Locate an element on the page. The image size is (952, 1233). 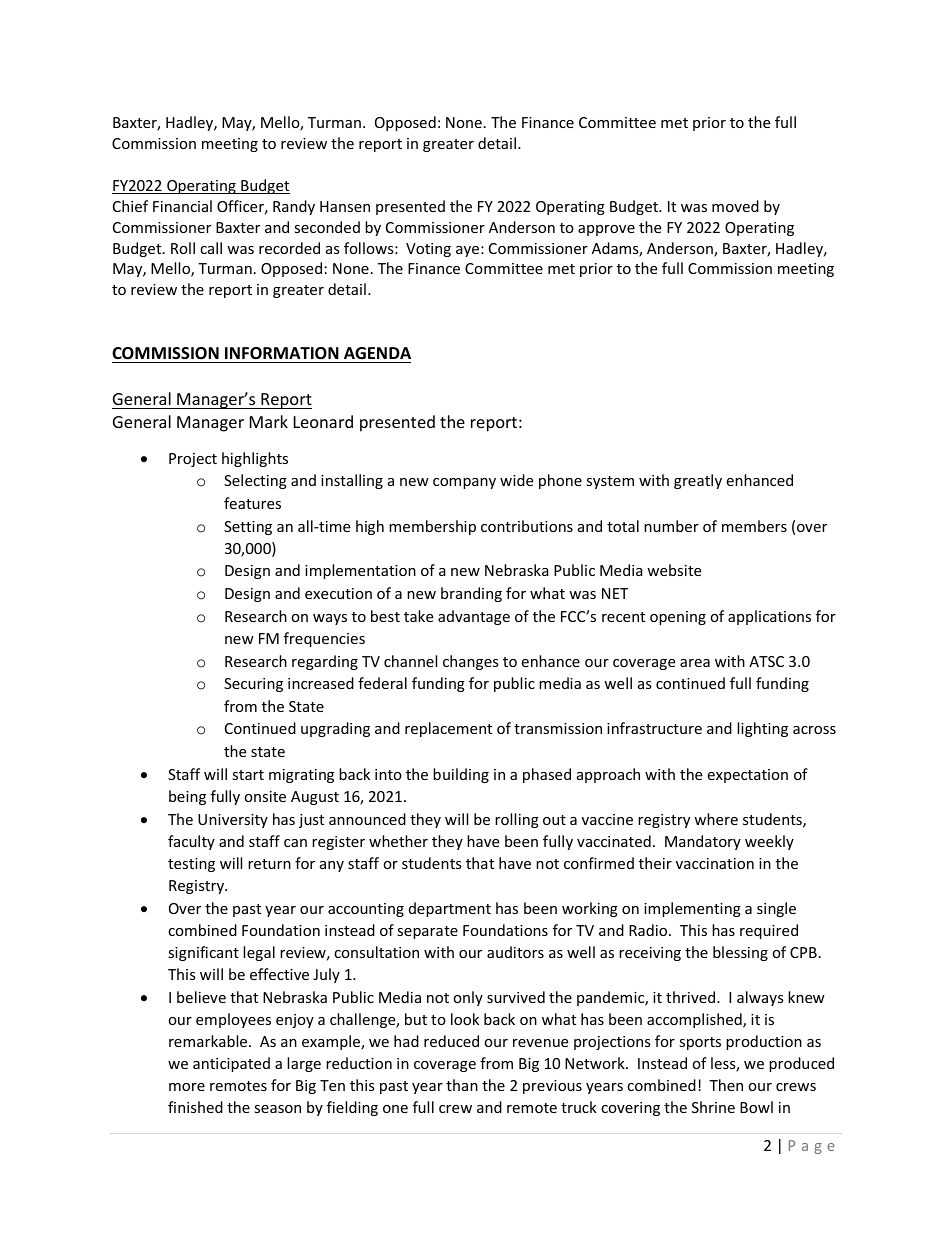
Setting is located at coordinates (248, 528).
